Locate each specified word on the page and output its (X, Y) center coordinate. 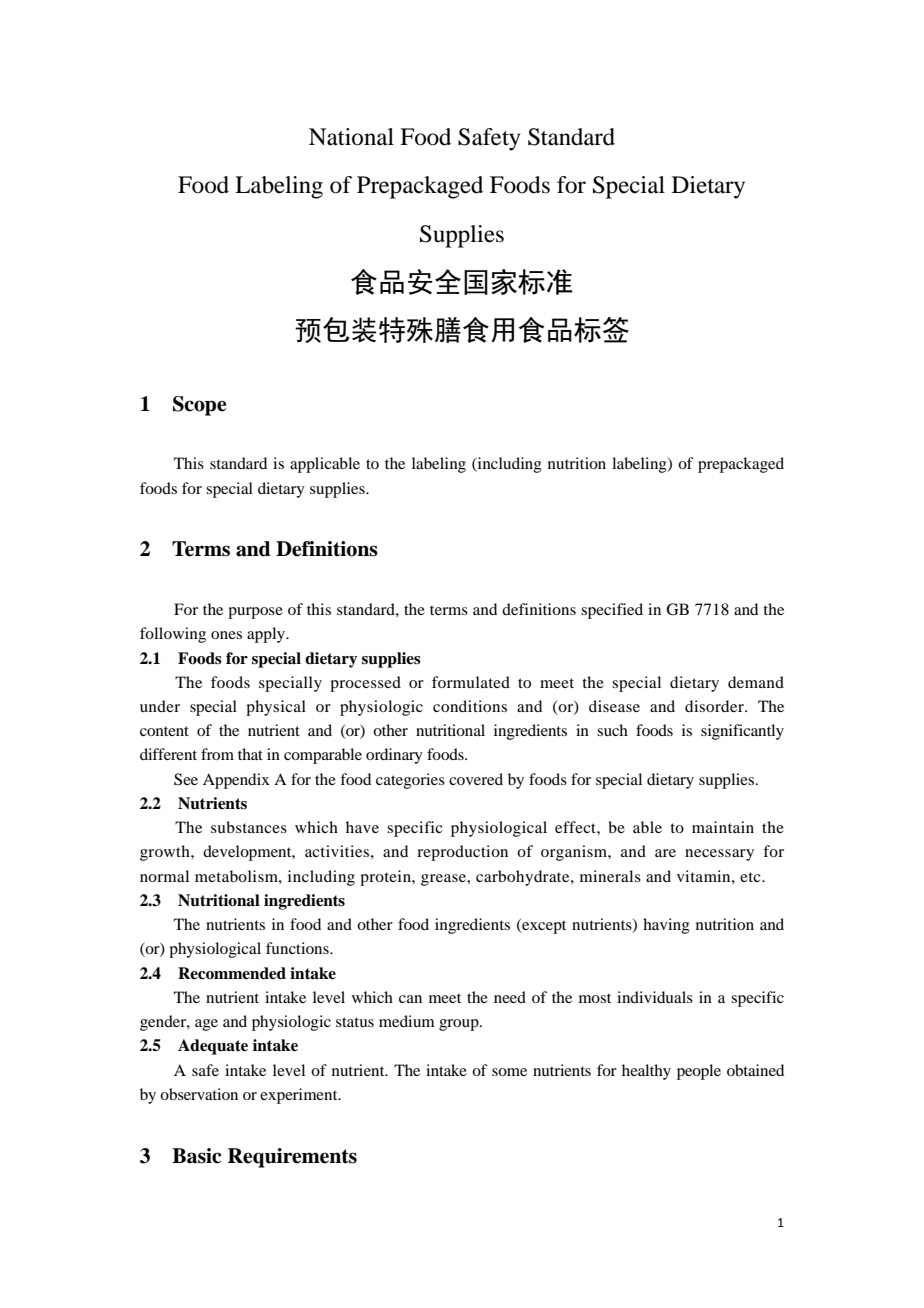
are (665, 853)
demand (756, 682)
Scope (199, 406)
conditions (470, 706)
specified (612, 611)
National (351, 137)
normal (164, 876)
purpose (255, 613)
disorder (715, 706)
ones (226, 635)
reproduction (462, 853)
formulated (471, 682)
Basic (196, 1156)
